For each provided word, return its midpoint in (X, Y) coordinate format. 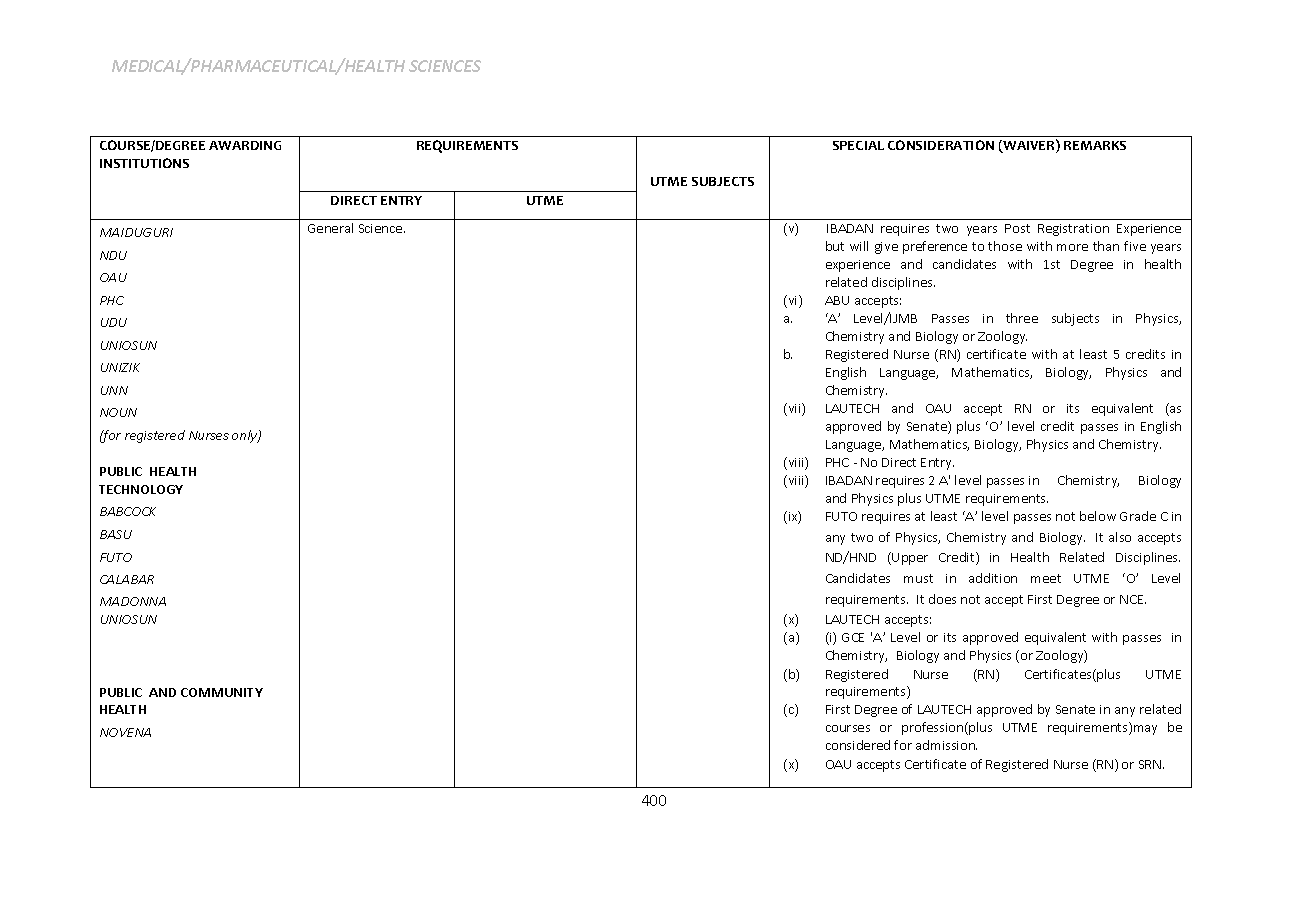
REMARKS (1095, 145)
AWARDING (245, 145)
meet (1046, 578)
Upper (909, 558)
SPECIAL (858, 145)
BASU (116, 534)
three (1022, 318)
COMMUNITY (222, 692)
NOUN (118, 412)
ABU (837, 300)
